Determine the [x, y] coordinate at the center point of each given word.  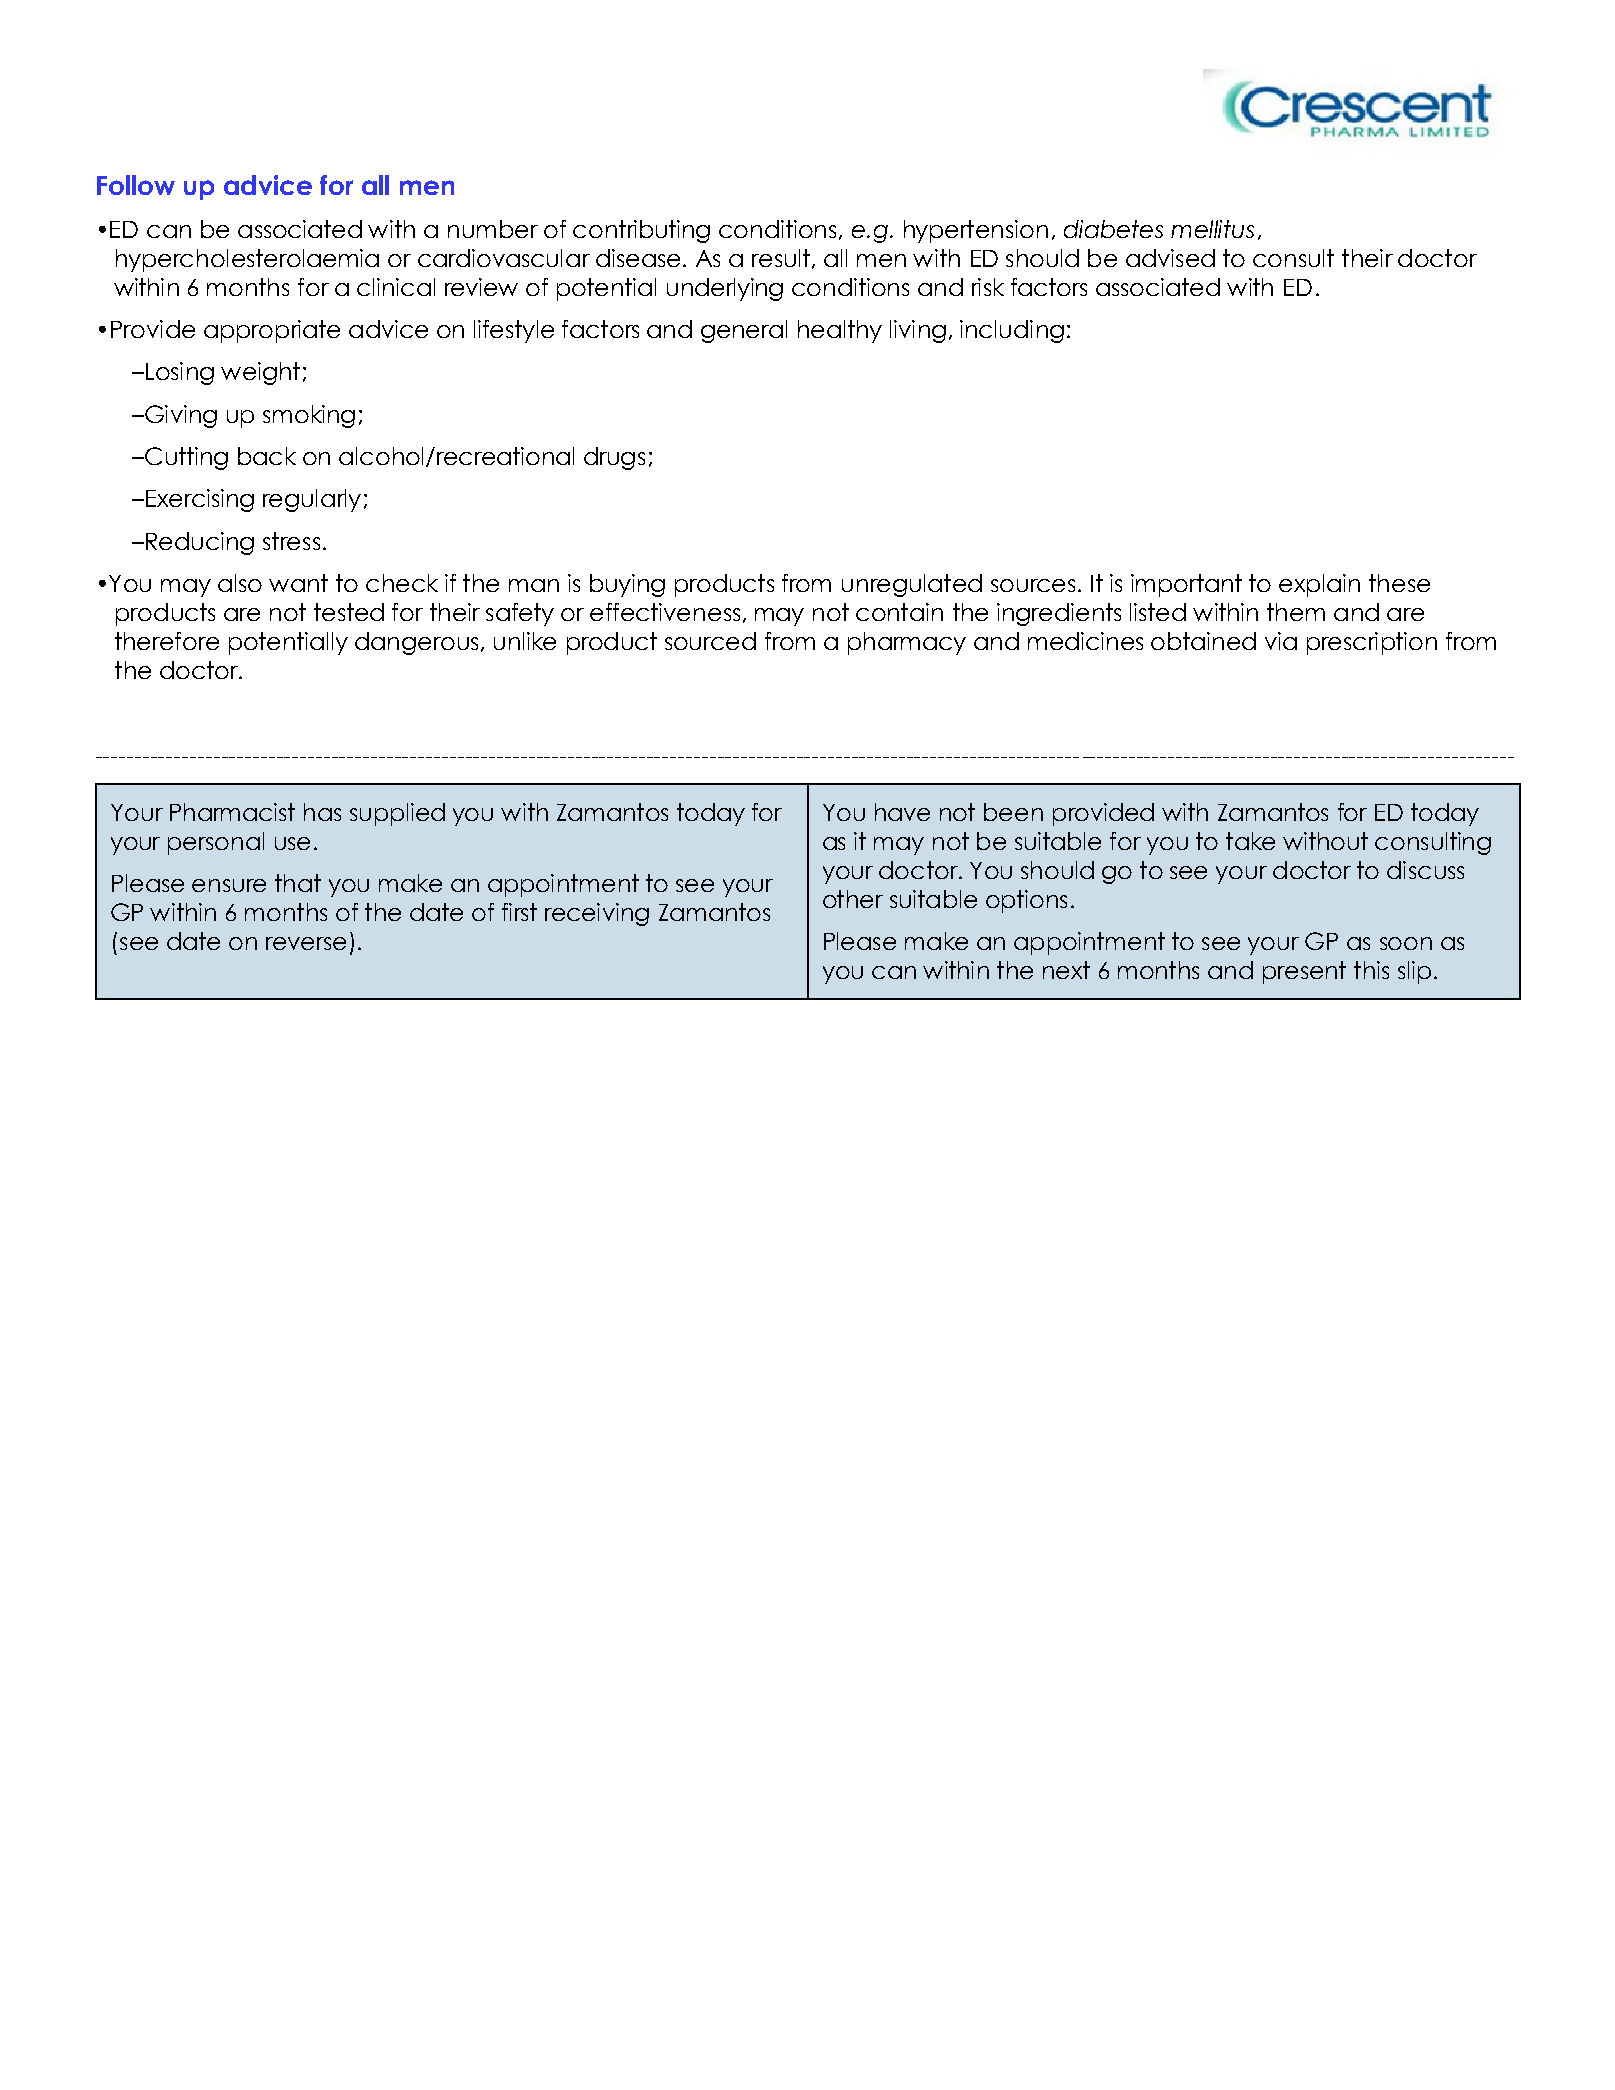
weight [260, 373]
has [322, 812]
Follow [136, 185]
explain [1319, 585]
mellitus [1212, 229]
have [902, 812]
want [298, 583]
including [1012, 331]
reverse [306, 943]
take [1250, 841]
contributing [641, 231]
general [744, 331]
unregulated [912, 585]
